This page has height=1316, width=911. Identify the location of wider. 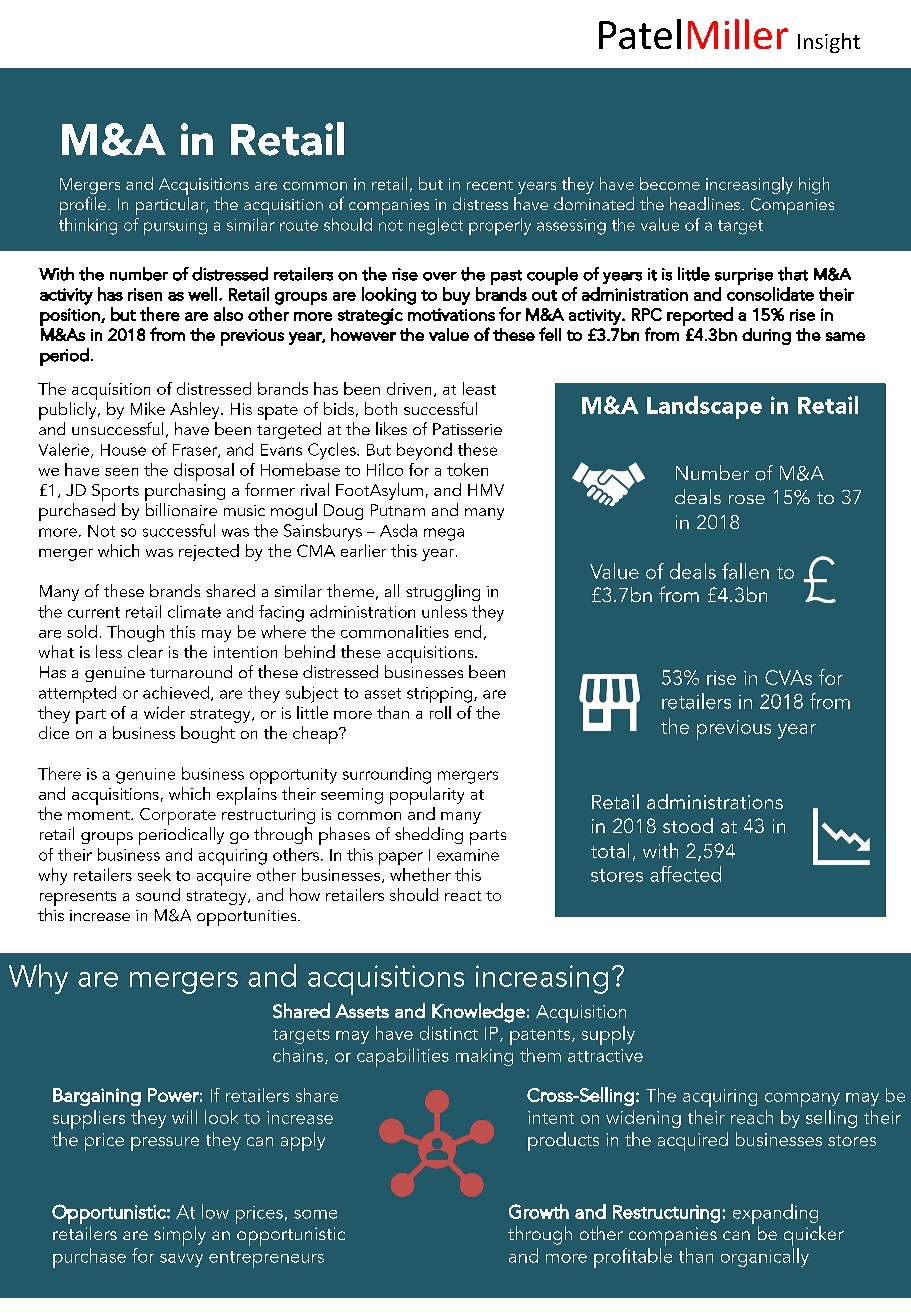
(164, 712).
